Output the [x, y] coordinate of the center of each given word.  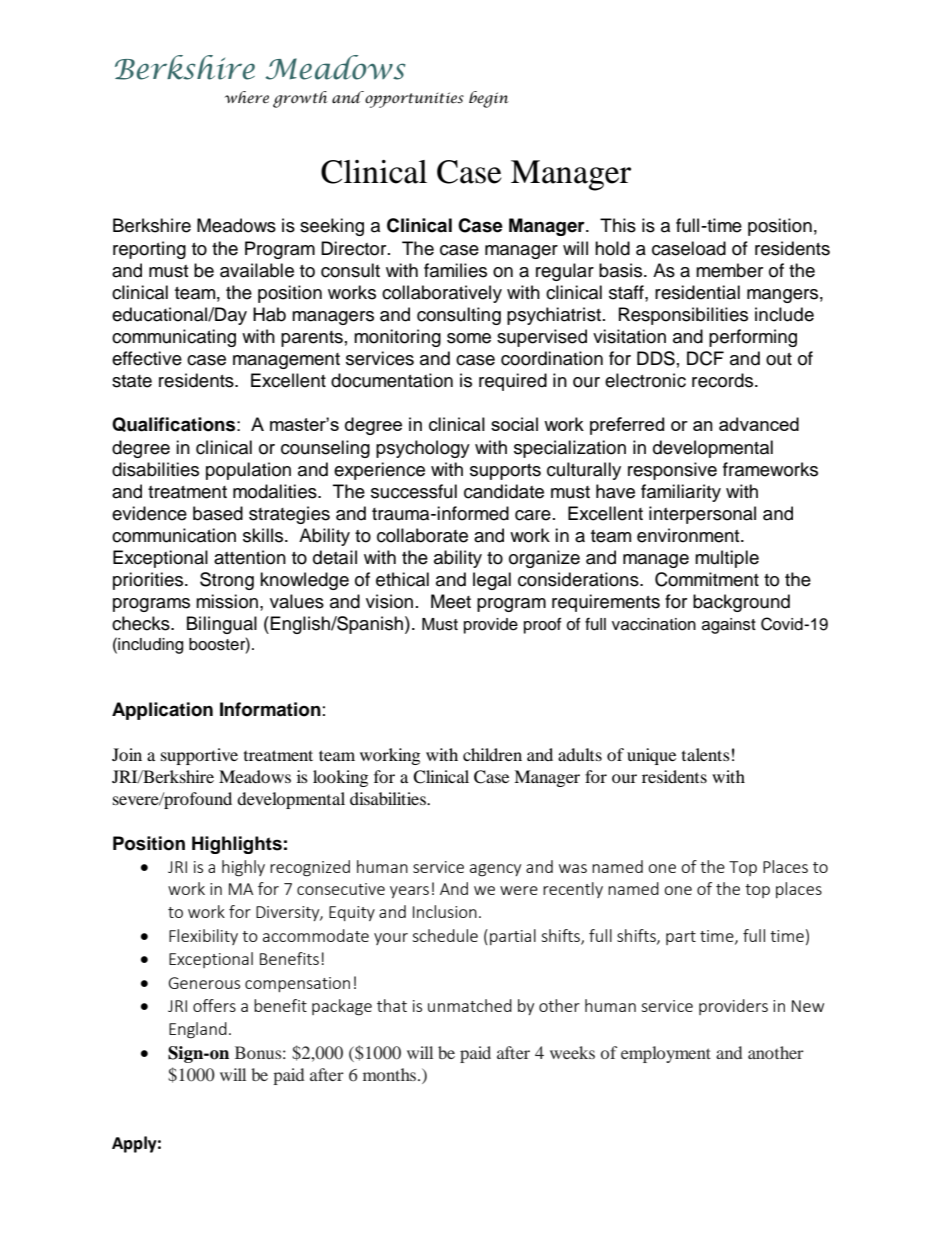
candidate [504, 491]
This [618, 225]
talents [706, 754]
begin [489, 99]
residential [697, 292]
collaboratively [442, 294]
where [247, 97]
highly [243, 868]
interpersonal [702, 515]
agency [495, 870]
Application [162, 711]
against [729, 626]
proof [542, 625]
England [198, 1030]
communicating [174, 338]
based [218, 513]
